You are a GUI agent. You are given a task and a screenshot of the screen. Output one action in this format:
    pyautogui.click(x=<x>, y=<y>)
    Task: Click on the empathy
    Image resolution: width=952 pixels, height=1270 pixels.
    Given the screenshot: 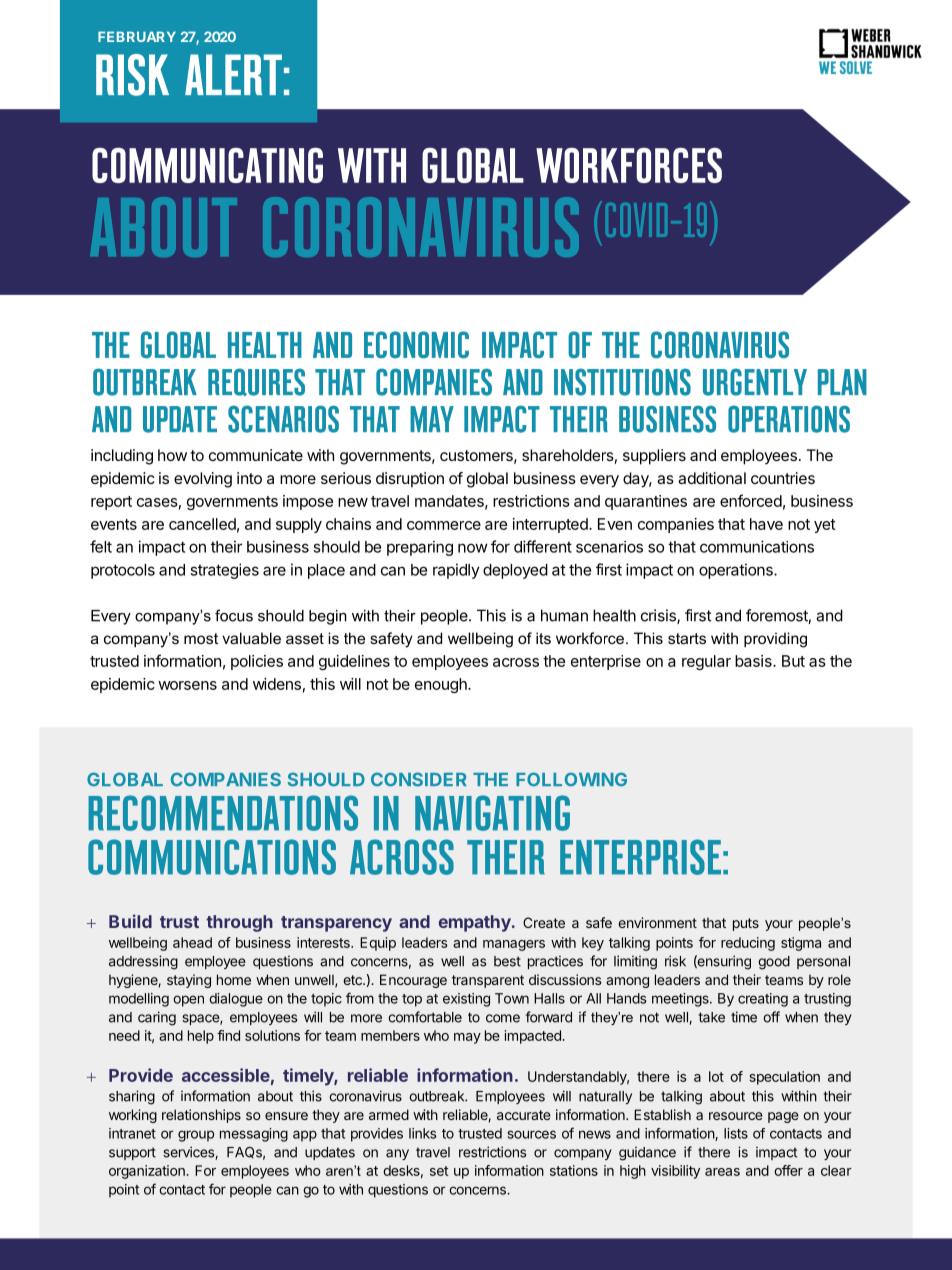 What is the action you would take?
    pyautogui.click(x=476, y=923)
